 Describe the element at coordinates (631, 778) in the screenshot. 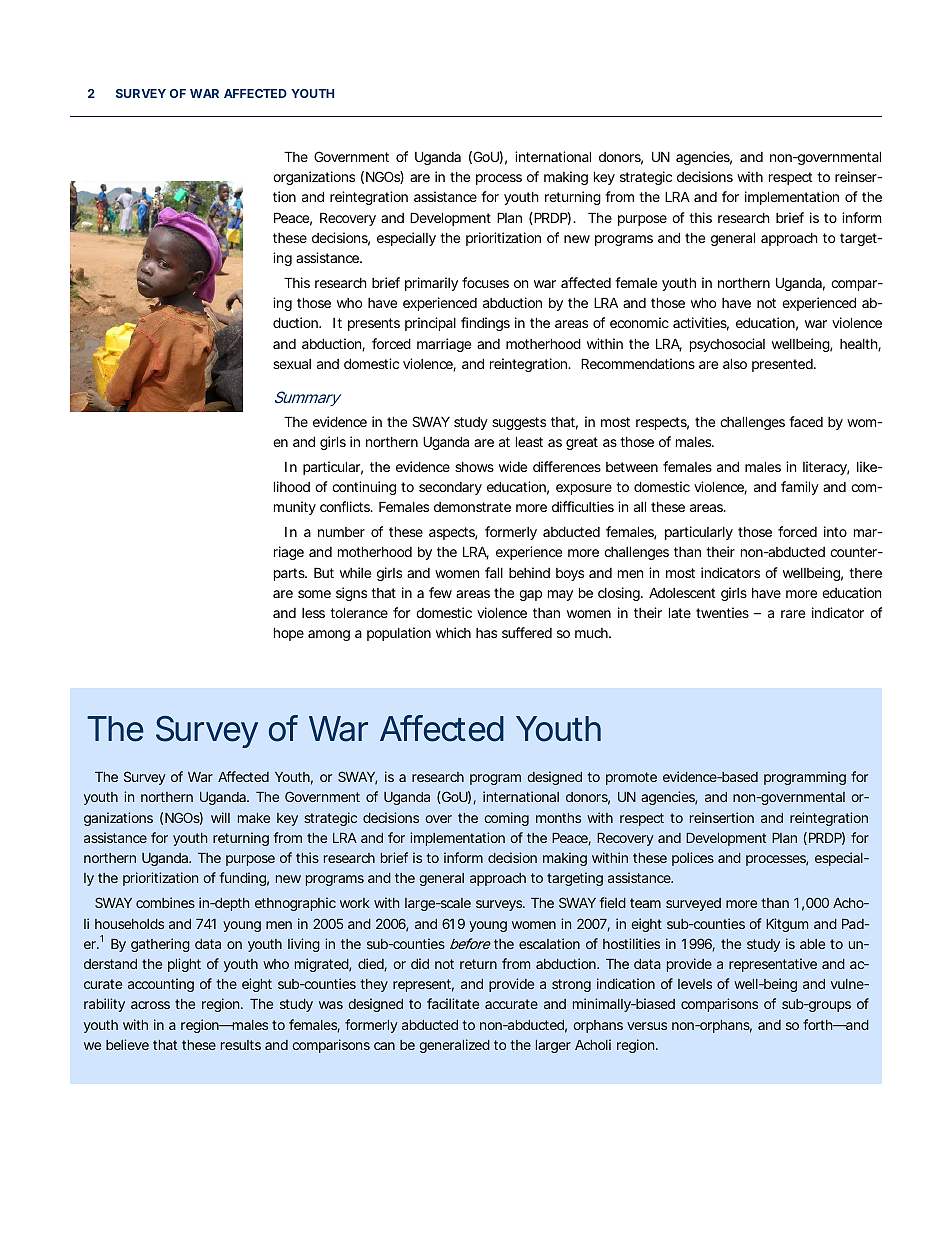

I see `promote` at that location.
